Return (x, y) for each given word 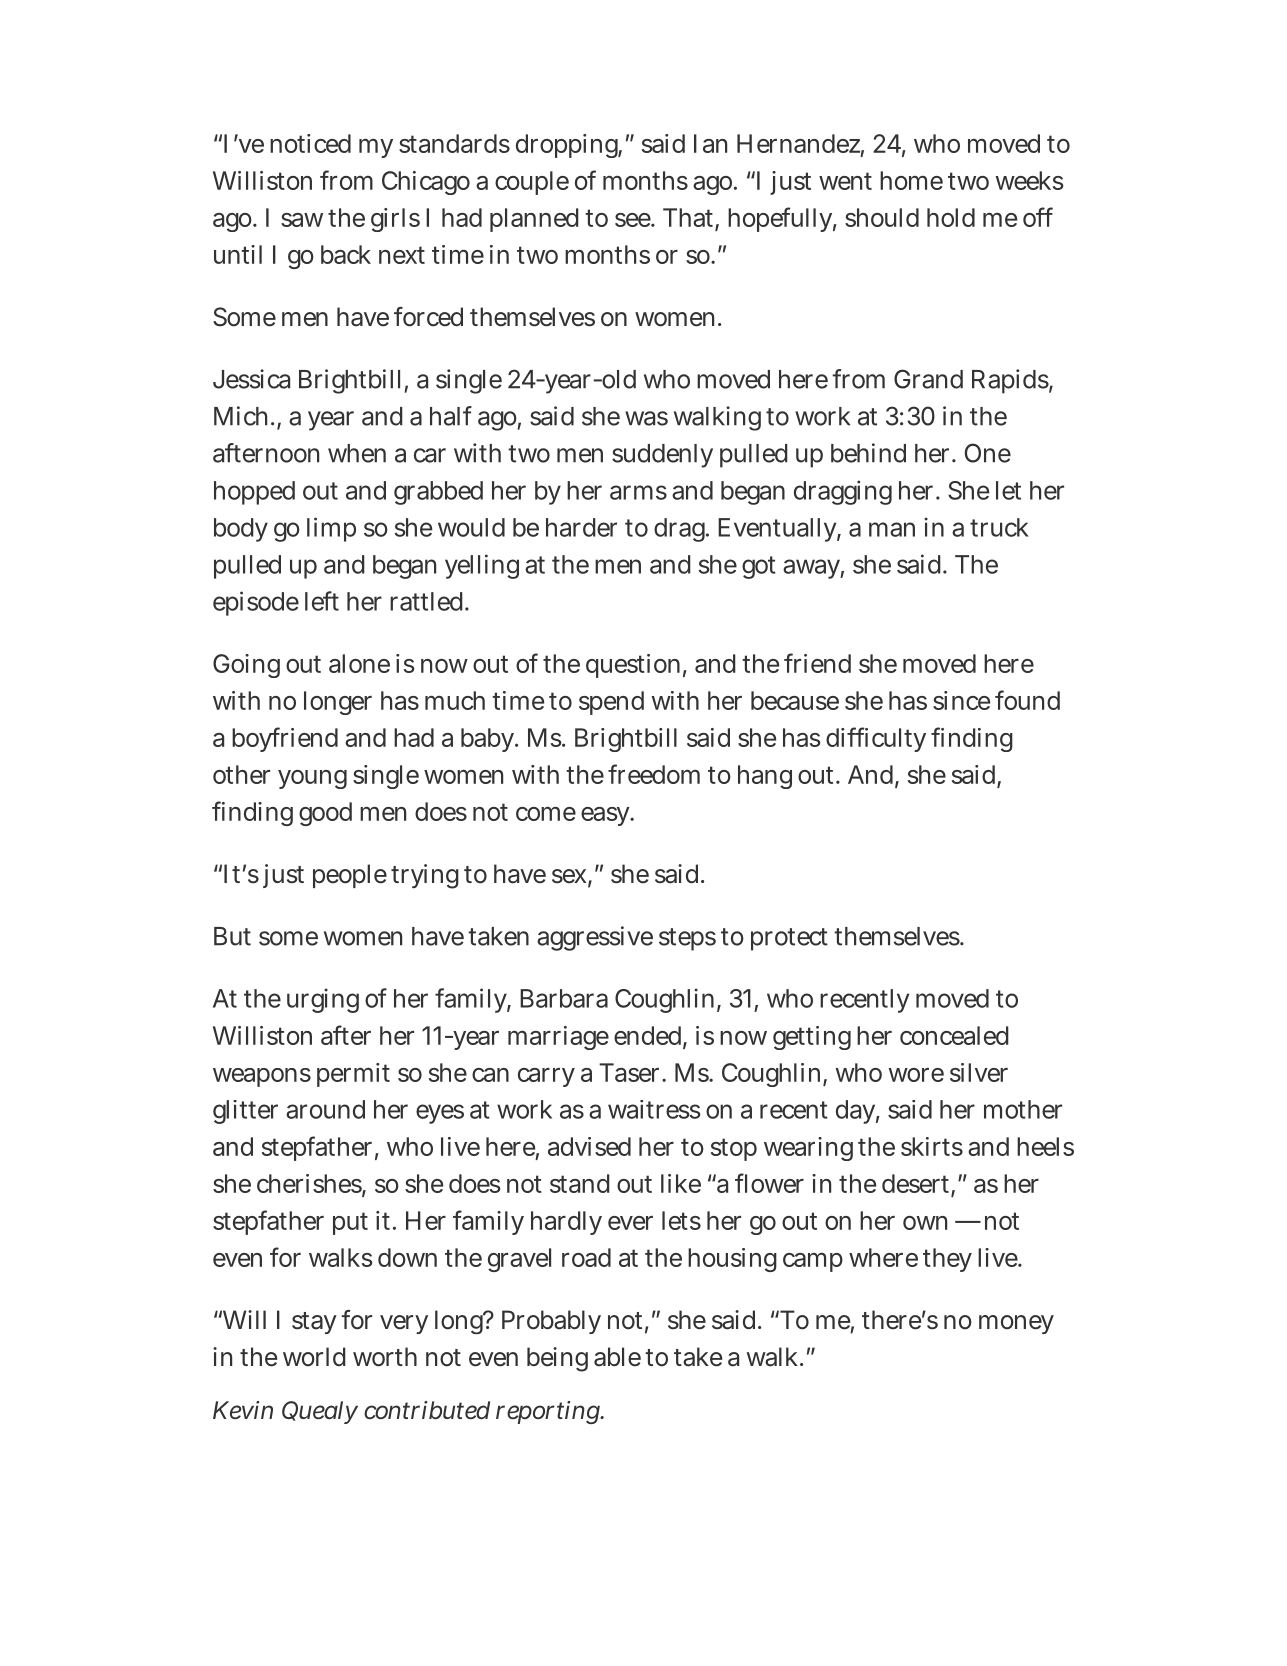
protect (789, 939)
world (314, 1357)
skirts (932, 1146)
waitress (654, 1109)
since (961, 700)
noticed (310, 143)
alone (359, 663)
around (325, 1109)
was (646, 418)
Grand (928, 379)
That (689, 219)
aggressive (595, 938)
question (633, 666)
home (911, 180)
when (357, 453)
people (350, 876)
